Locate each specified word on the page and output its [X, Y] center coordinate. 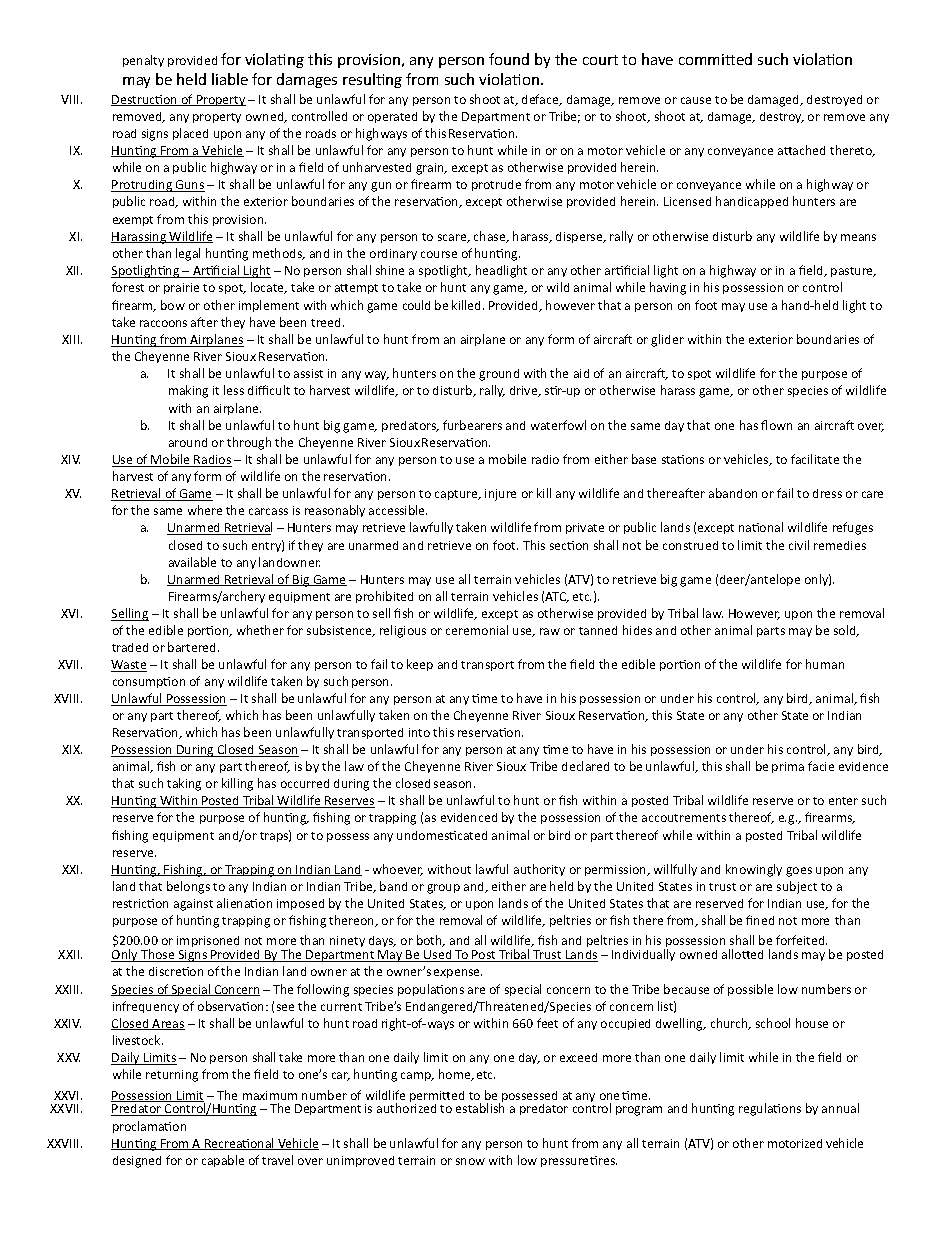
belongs [188, 887]
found [509, 59]
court [600, 60]
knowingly [754, 870]
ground [499, 375]
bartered [193, 647]
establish [480, 1108]
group [443, 889]
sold [846, 631]
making [188, 391]
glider [667, 340]
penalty [143, 61]
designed [137, 1162]
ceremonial [477, 630]
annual [840, 1108]
